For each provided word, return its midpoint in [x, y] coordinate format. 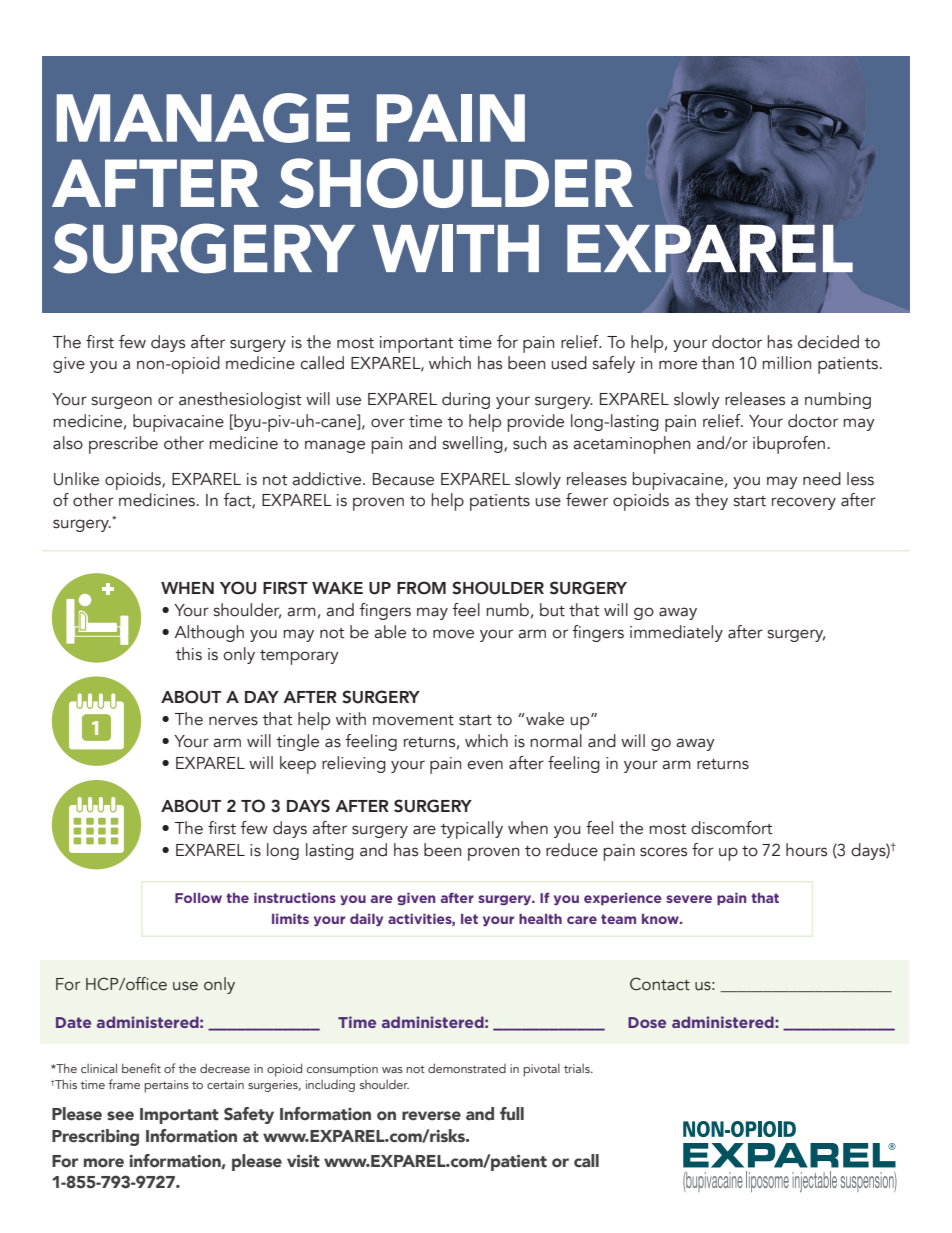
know [661, 919]
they [711, 501]
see [120, 1116]
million [786, 363]
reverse [431, 1116]
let [469, 919]
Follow [198, 898]
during [466, 400]
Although [209, 633]
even [485, 765]
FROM [421, 588]
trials [578, 1068]
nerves [233, 721]
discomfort [731, 828]
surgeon [122, 402]
